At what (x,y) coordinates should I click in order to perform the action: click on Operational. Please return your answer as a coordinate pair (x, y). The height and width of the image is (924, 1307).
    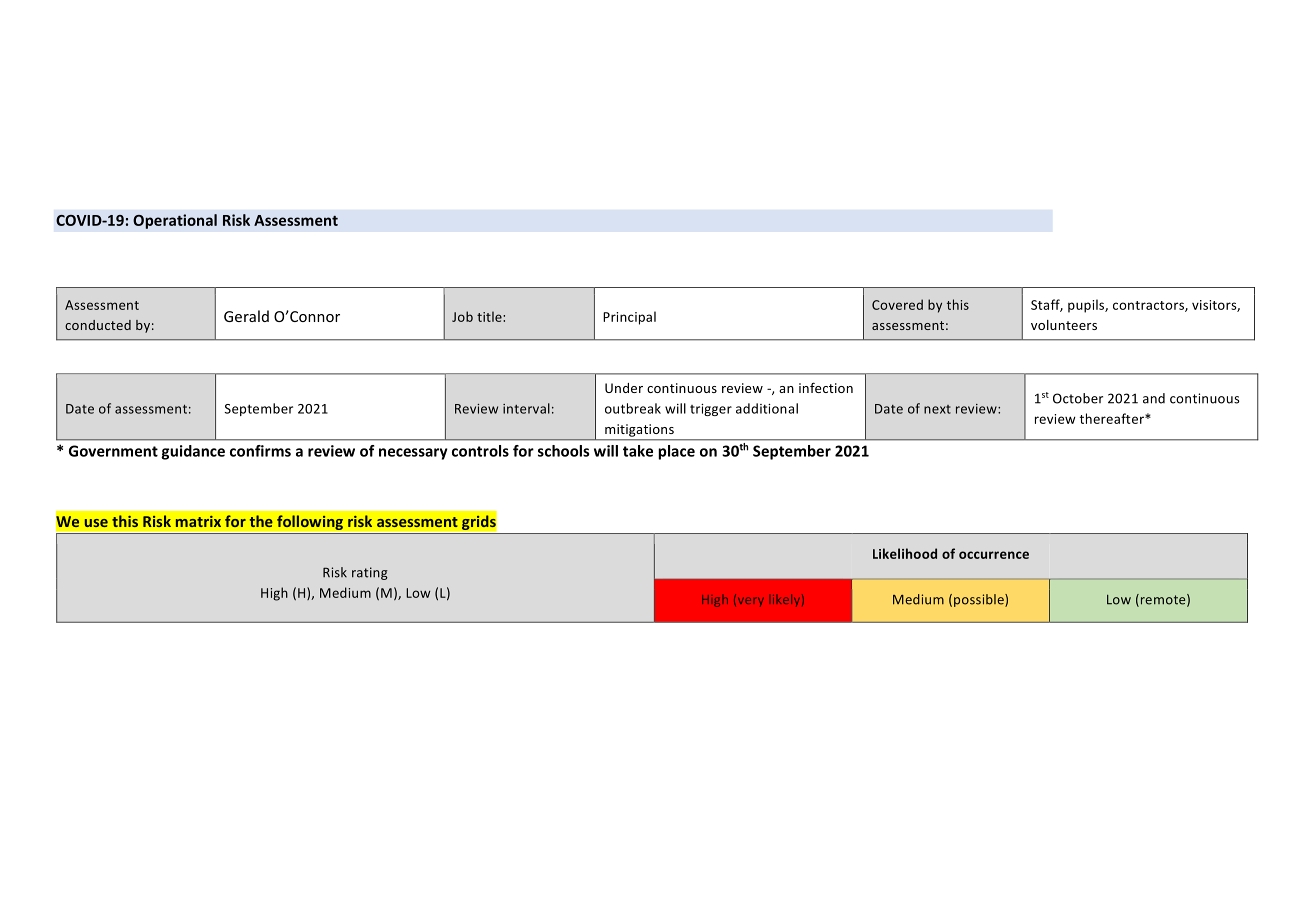
    Looking at the image, I should click on (175, 221).
